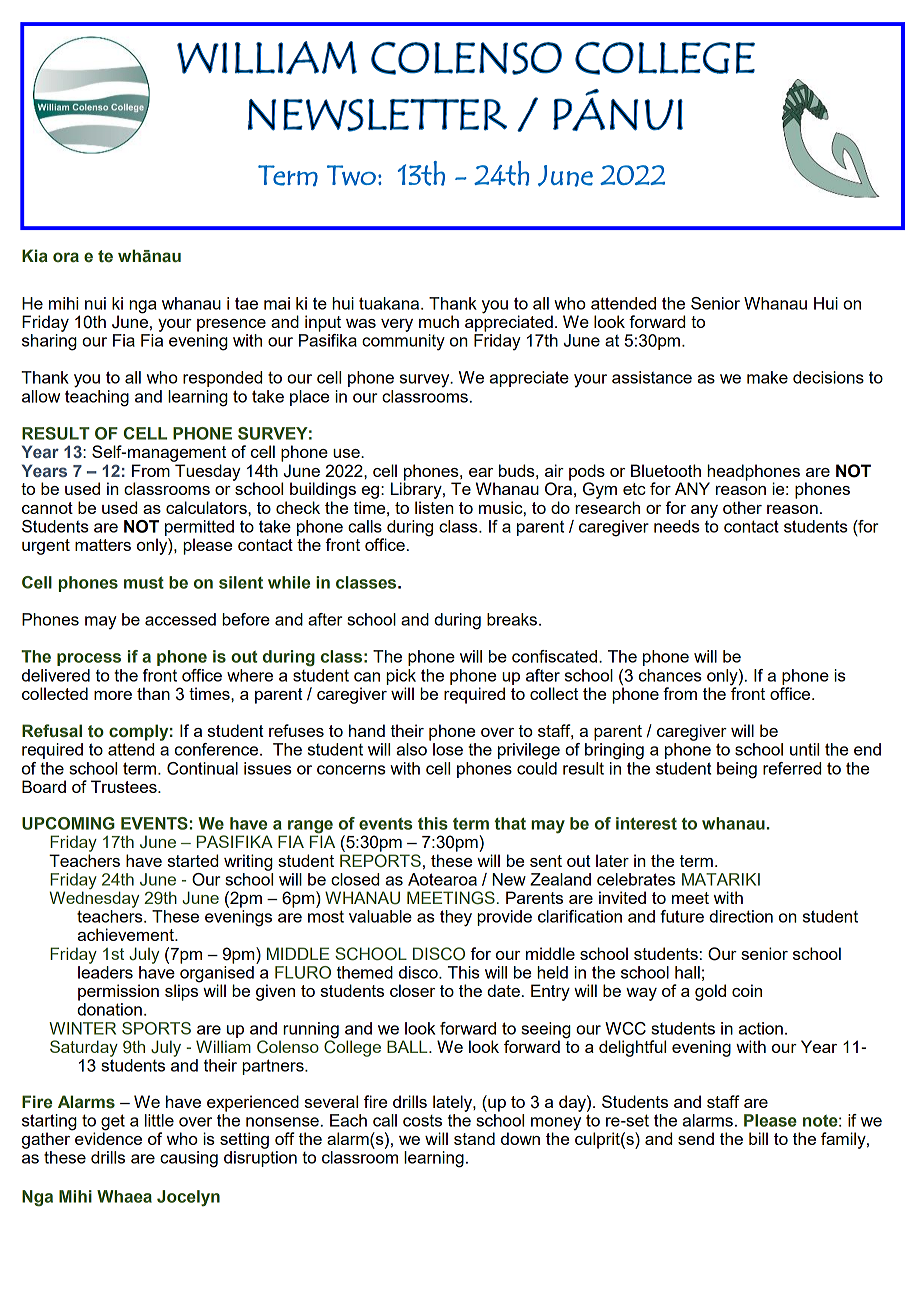  I want to click on Kia, so click(35, 255).
